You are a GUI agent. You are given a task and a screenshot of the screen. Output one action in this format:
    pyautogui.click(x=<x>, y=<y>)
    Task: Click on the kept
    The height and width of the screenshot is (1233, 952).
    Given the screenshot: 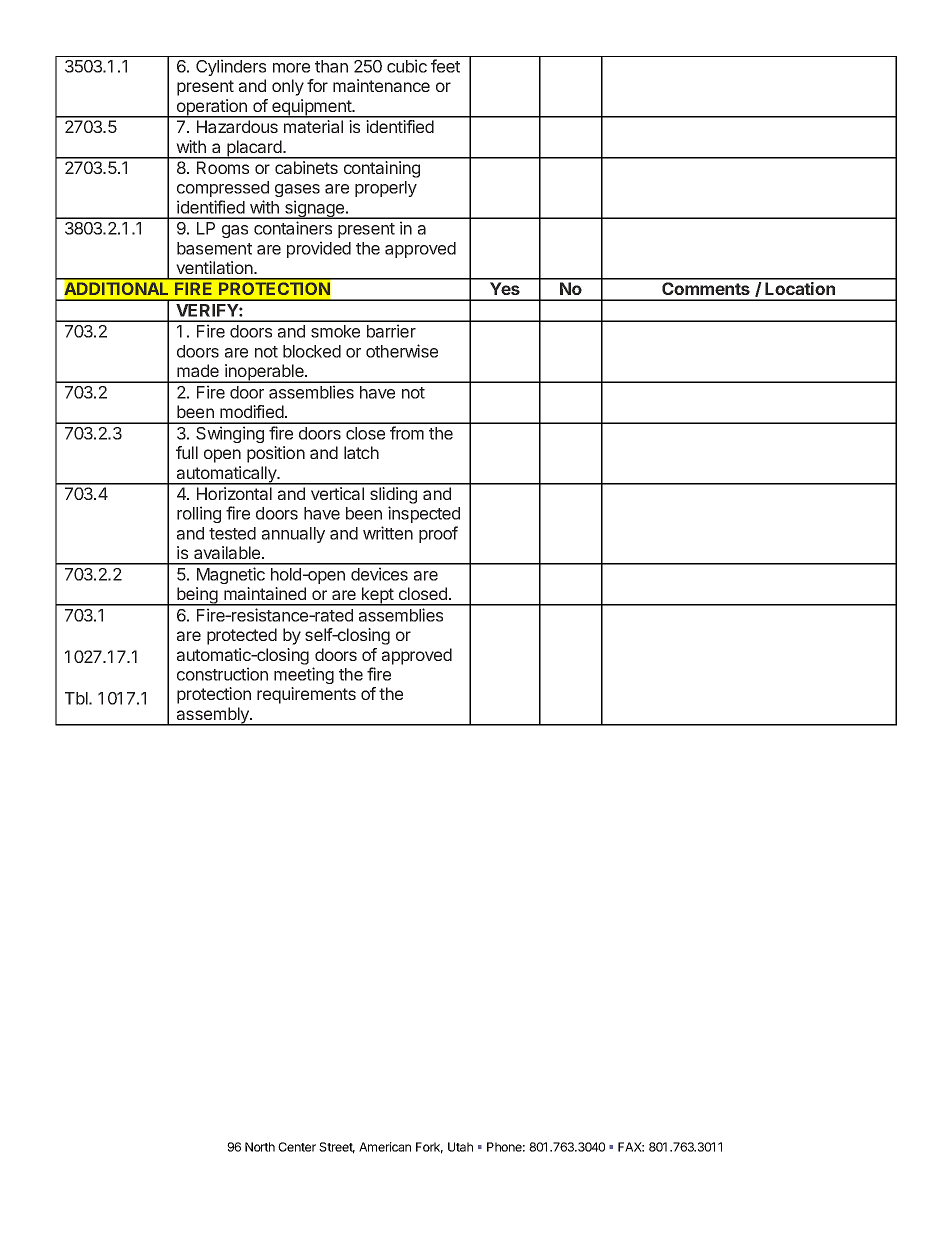 What is the action you would take?
    pyautogui.click(x=377, y=596)
